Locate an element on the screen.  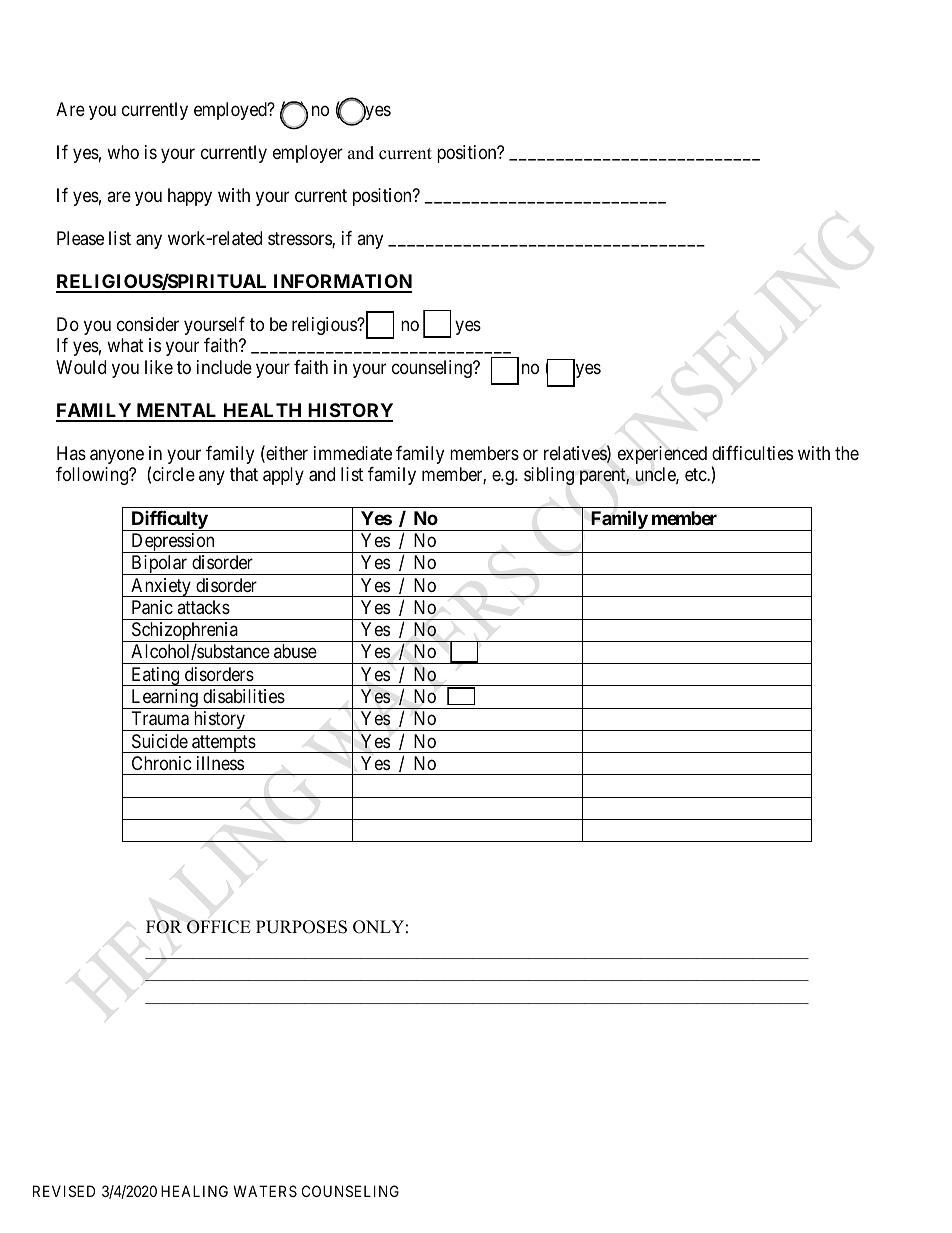
Eating is located at coordinates (155, 676).
